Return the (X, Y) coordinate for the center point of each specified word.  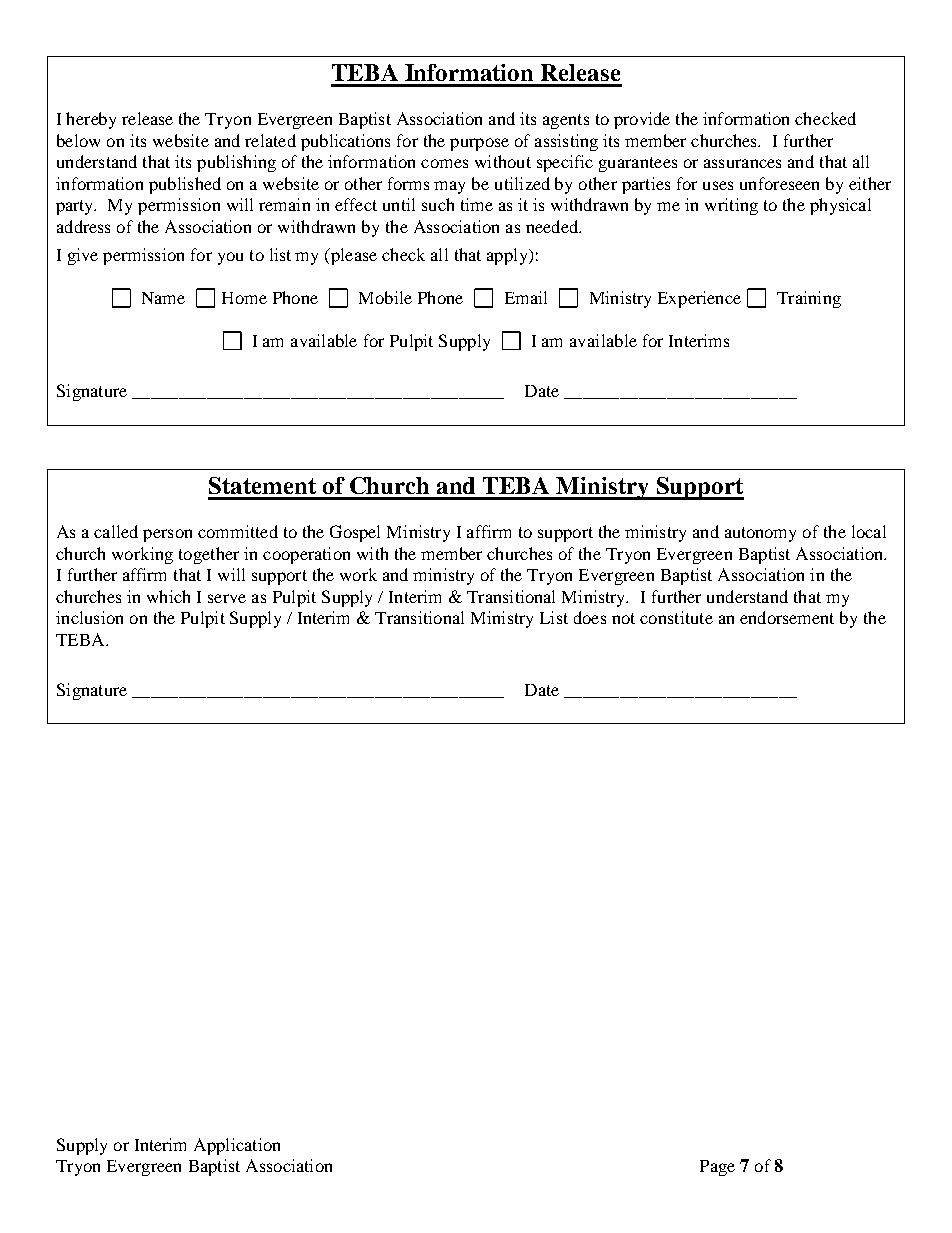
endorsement (787, 617)
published (185, 185)
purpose (479, 144)
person (167, 535)
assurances (742, 163)
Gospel (355, 533)
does (590, 617)
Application (237, 1146)
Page (717, 1168)
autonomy (760, 534)
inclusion (89, 617)
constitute (676, 617)
